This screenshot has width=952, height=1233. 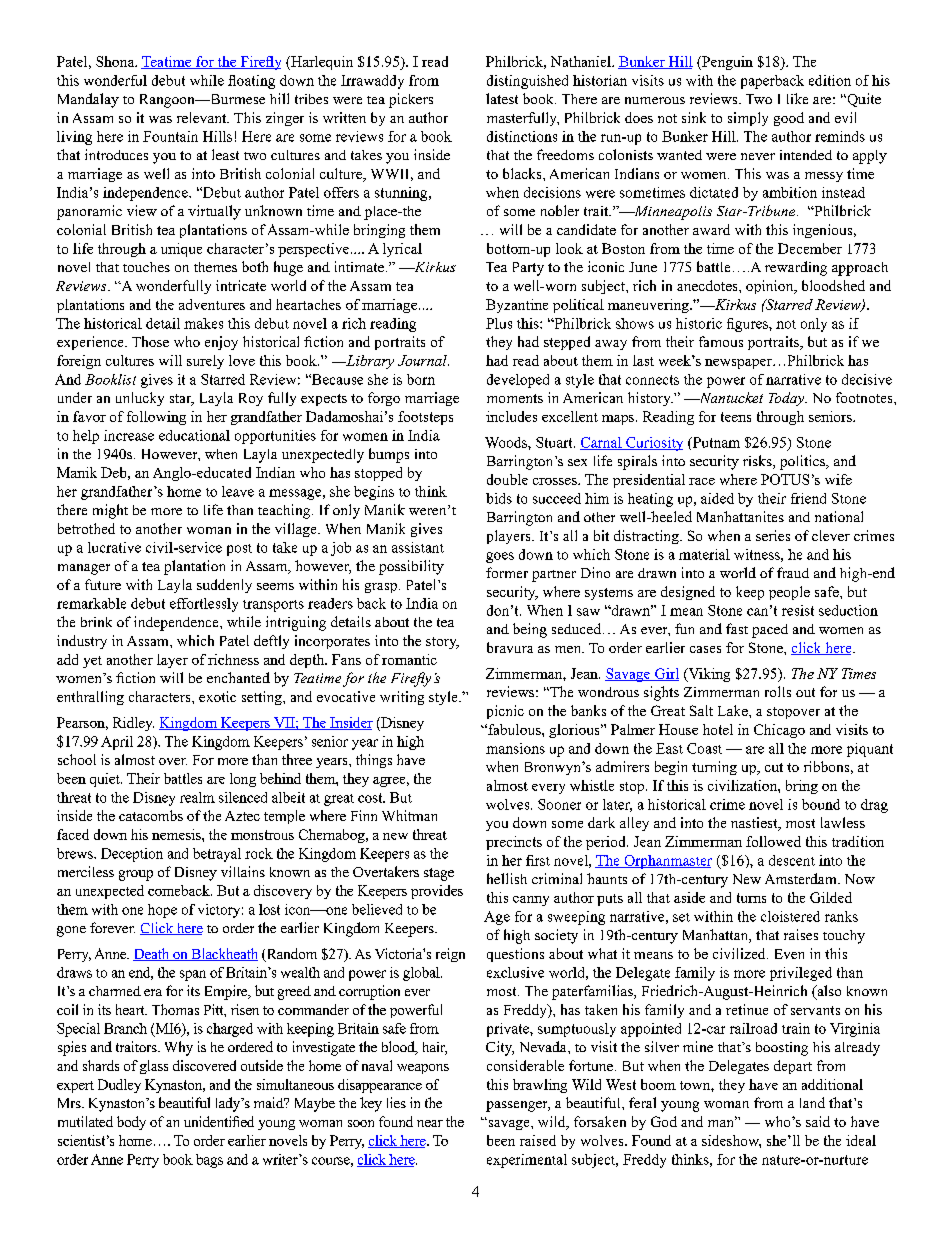 What do you see at coordinates (430, 1123) in the screenshot?
I see `near` at bounding box center [430, 1123].
